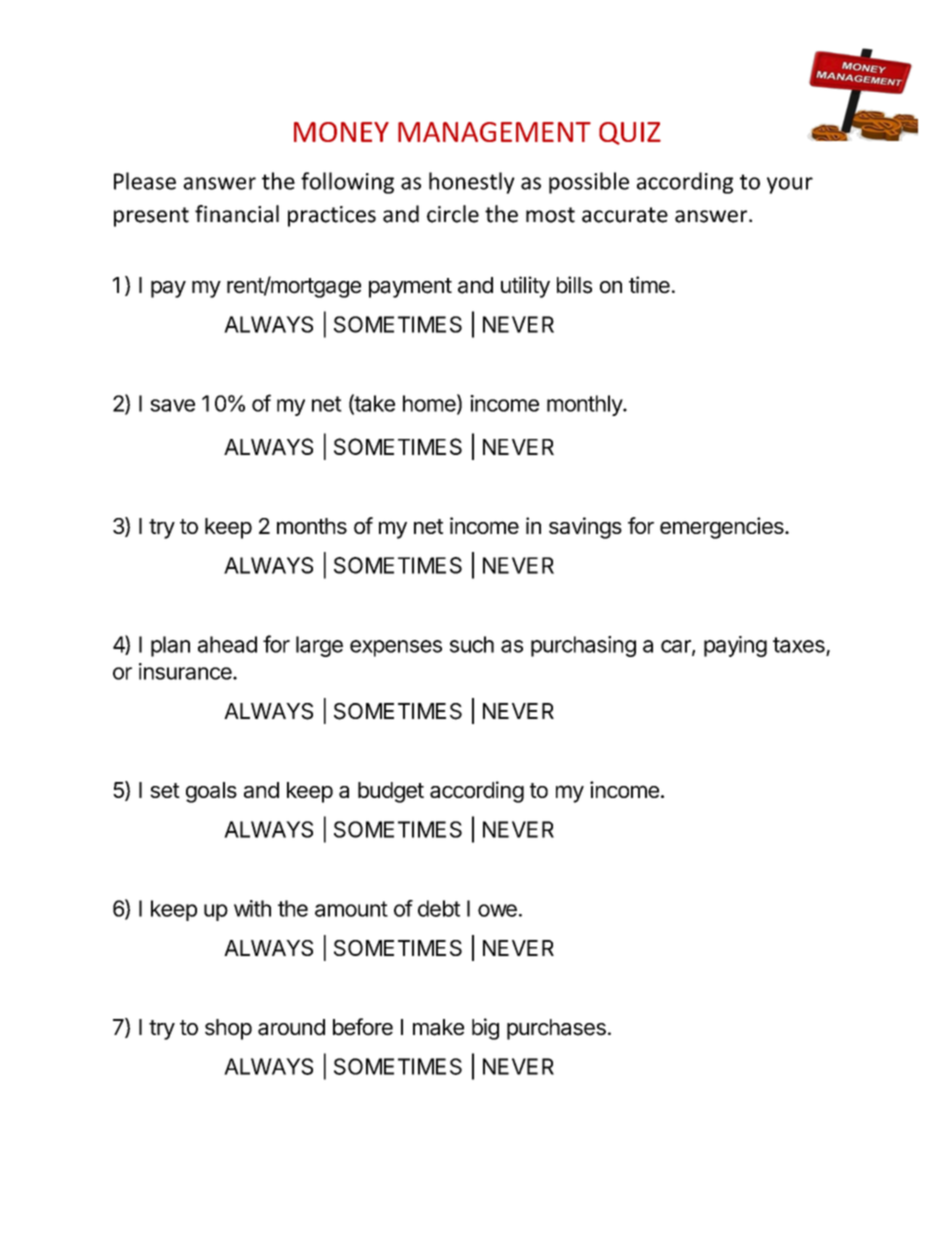 The height and width of the screenshot is (1233, 952). Describe the element at coordinates (790, 185) in the screenshot. I see `your` at that location.
